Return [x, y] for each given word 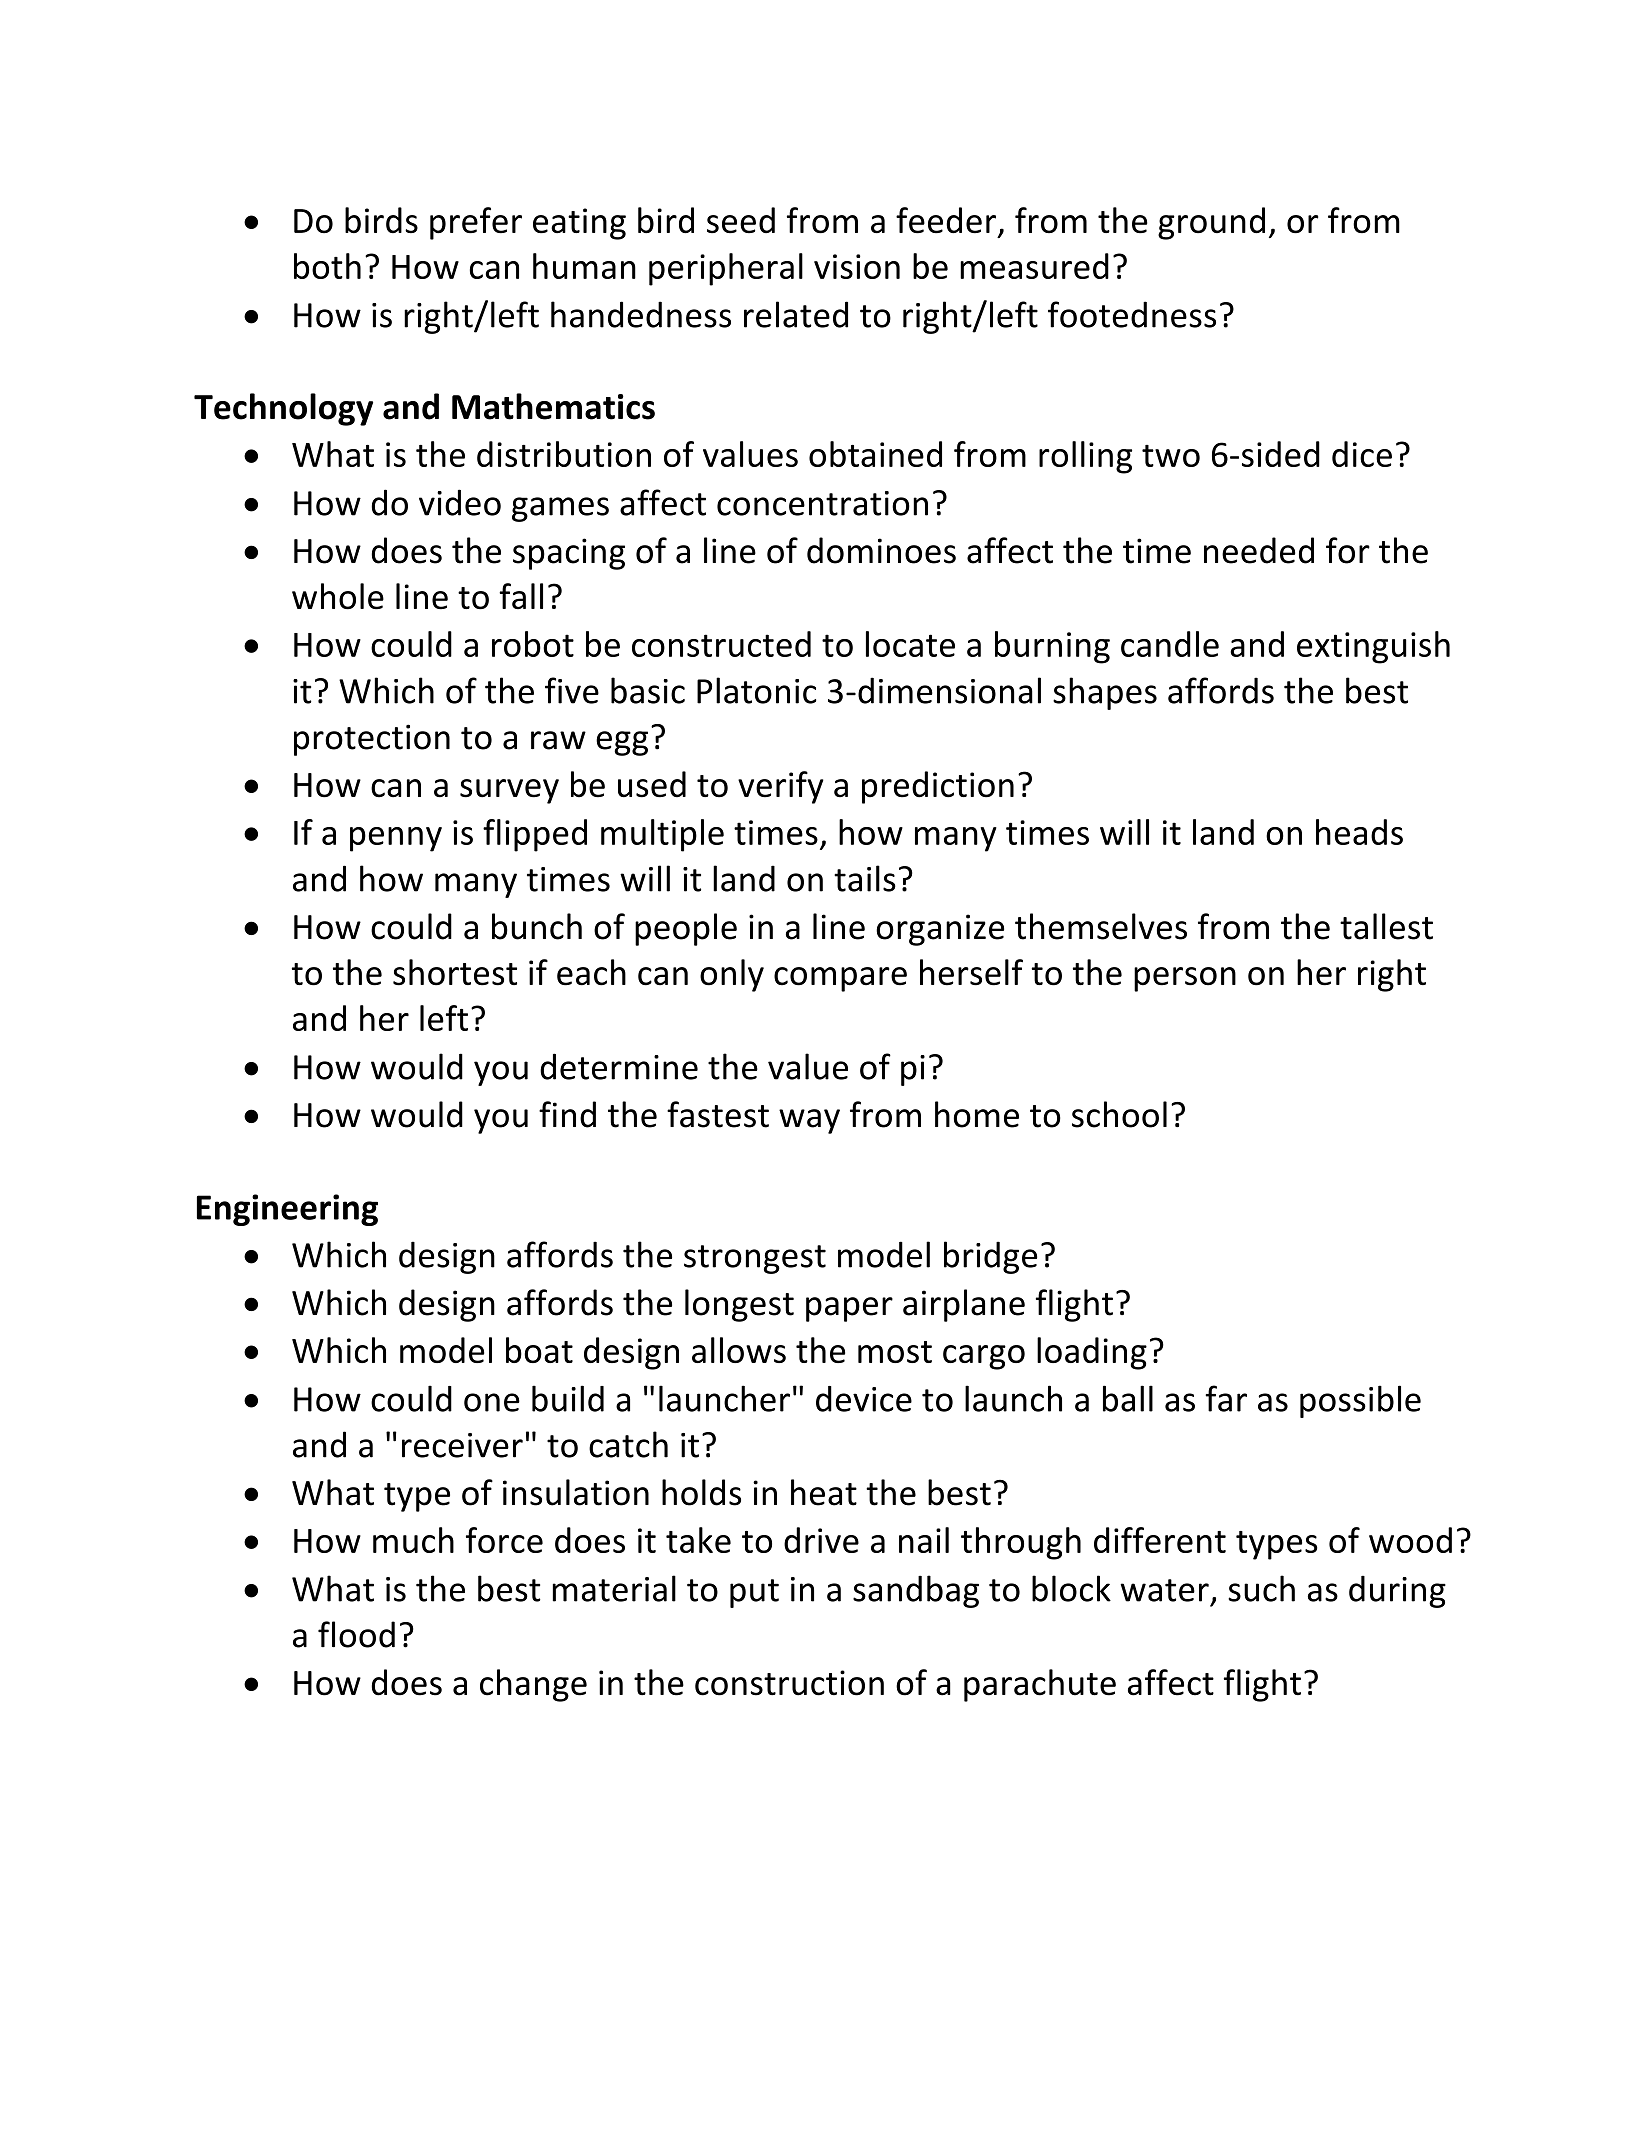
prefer [476, 223]
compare [840, 979]
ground [1211, 223]
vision [857, 266]
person [1185, 979]
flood [356, 1634]
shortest [455, 972]
